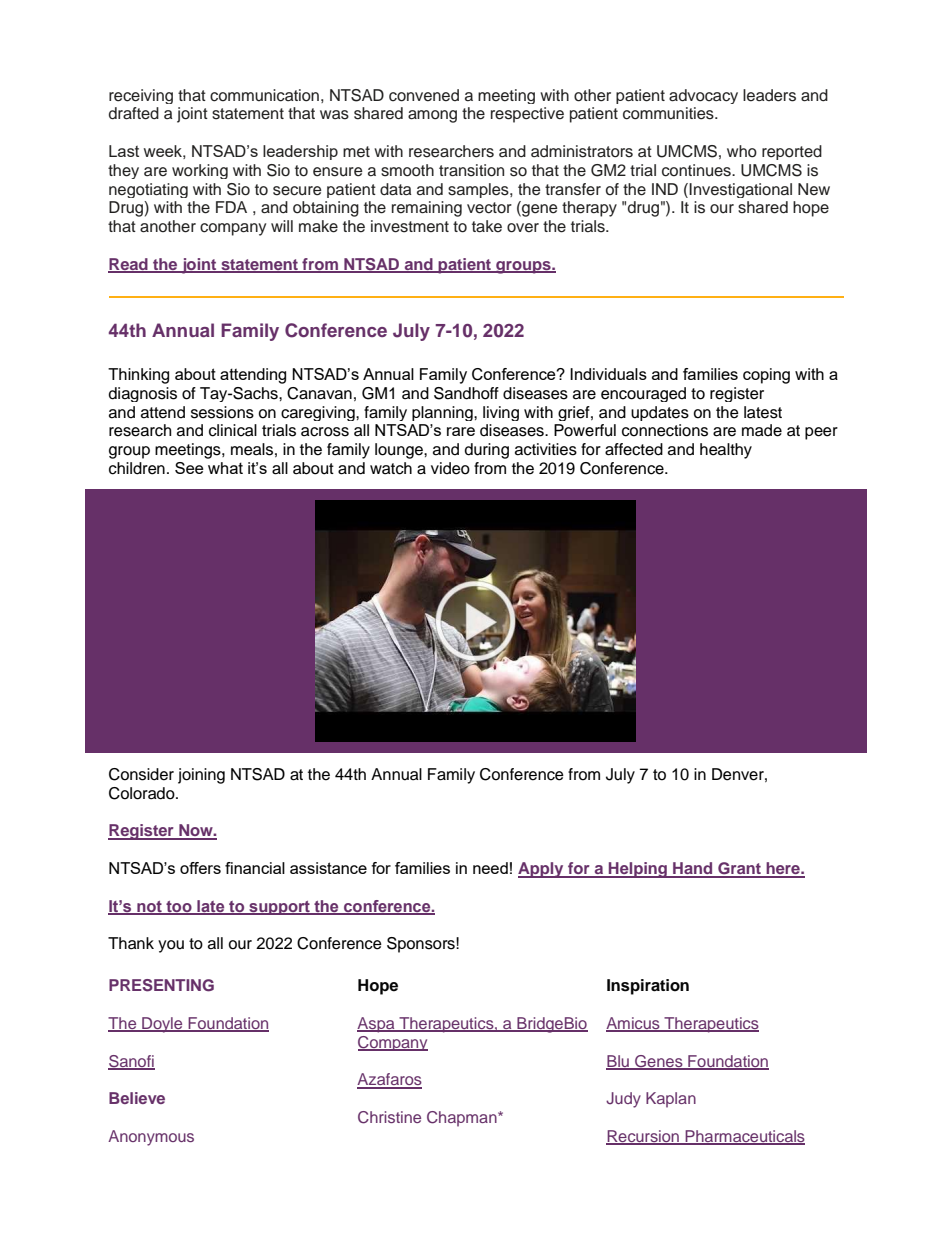  What do you see at coordinates (744, 1137) in the page?
I see `Pharmaceuticals` at bounding box center [744, 1137].
